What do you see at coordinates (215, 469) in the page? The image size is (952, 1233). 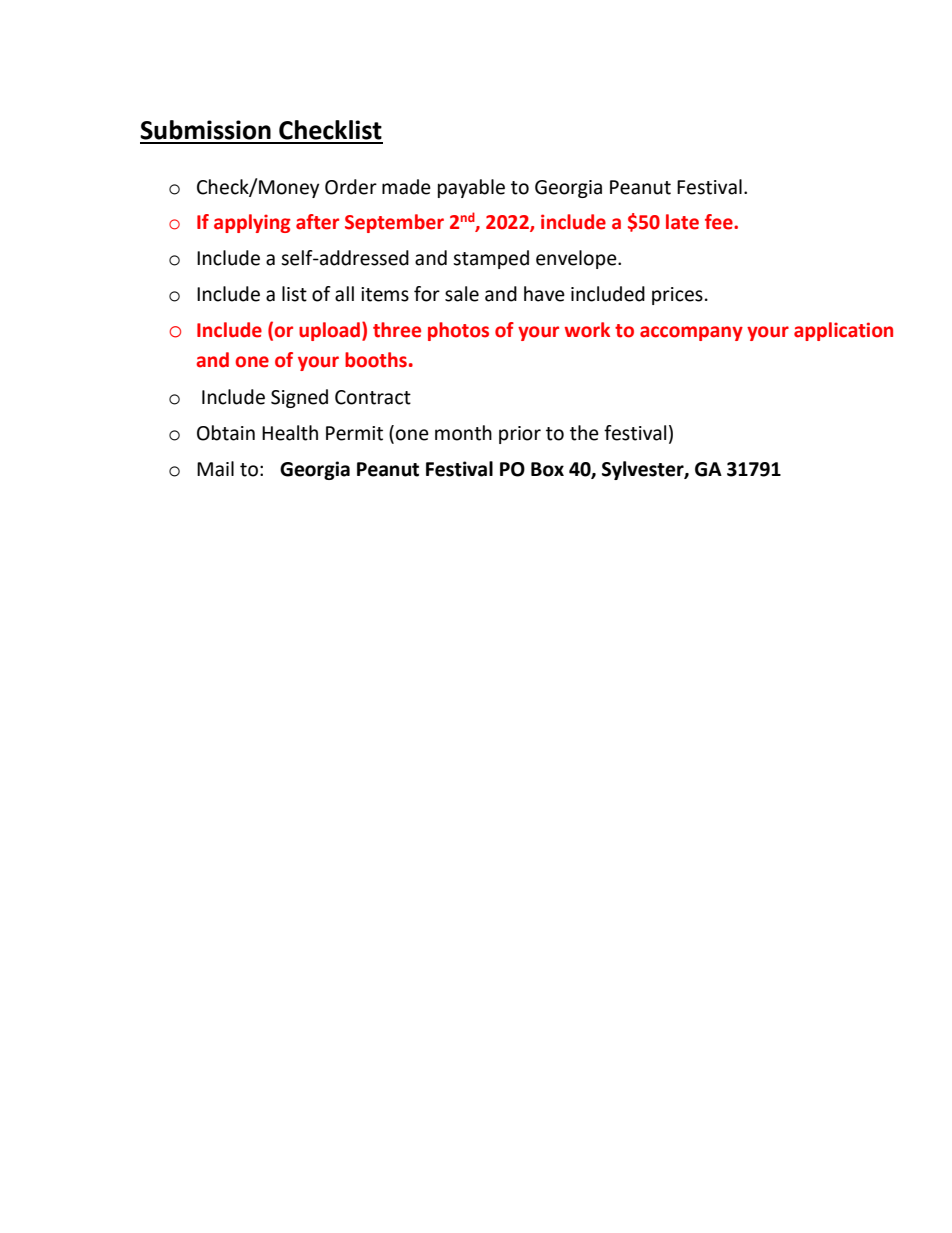 I see `Mail` at bounding box center [215, 469].
